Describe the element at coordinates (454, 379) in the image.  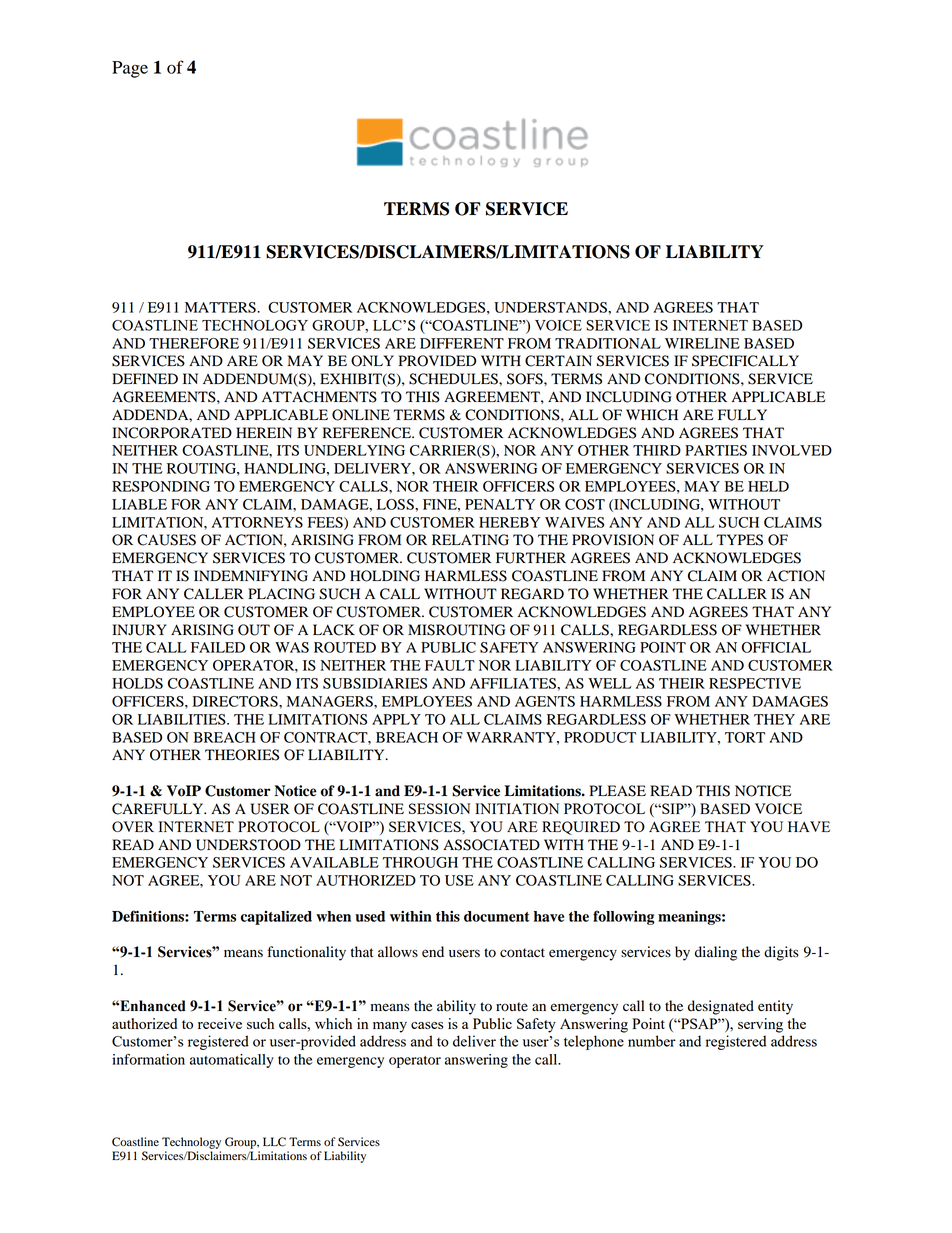
I see `SCHEDULES` at that location.
